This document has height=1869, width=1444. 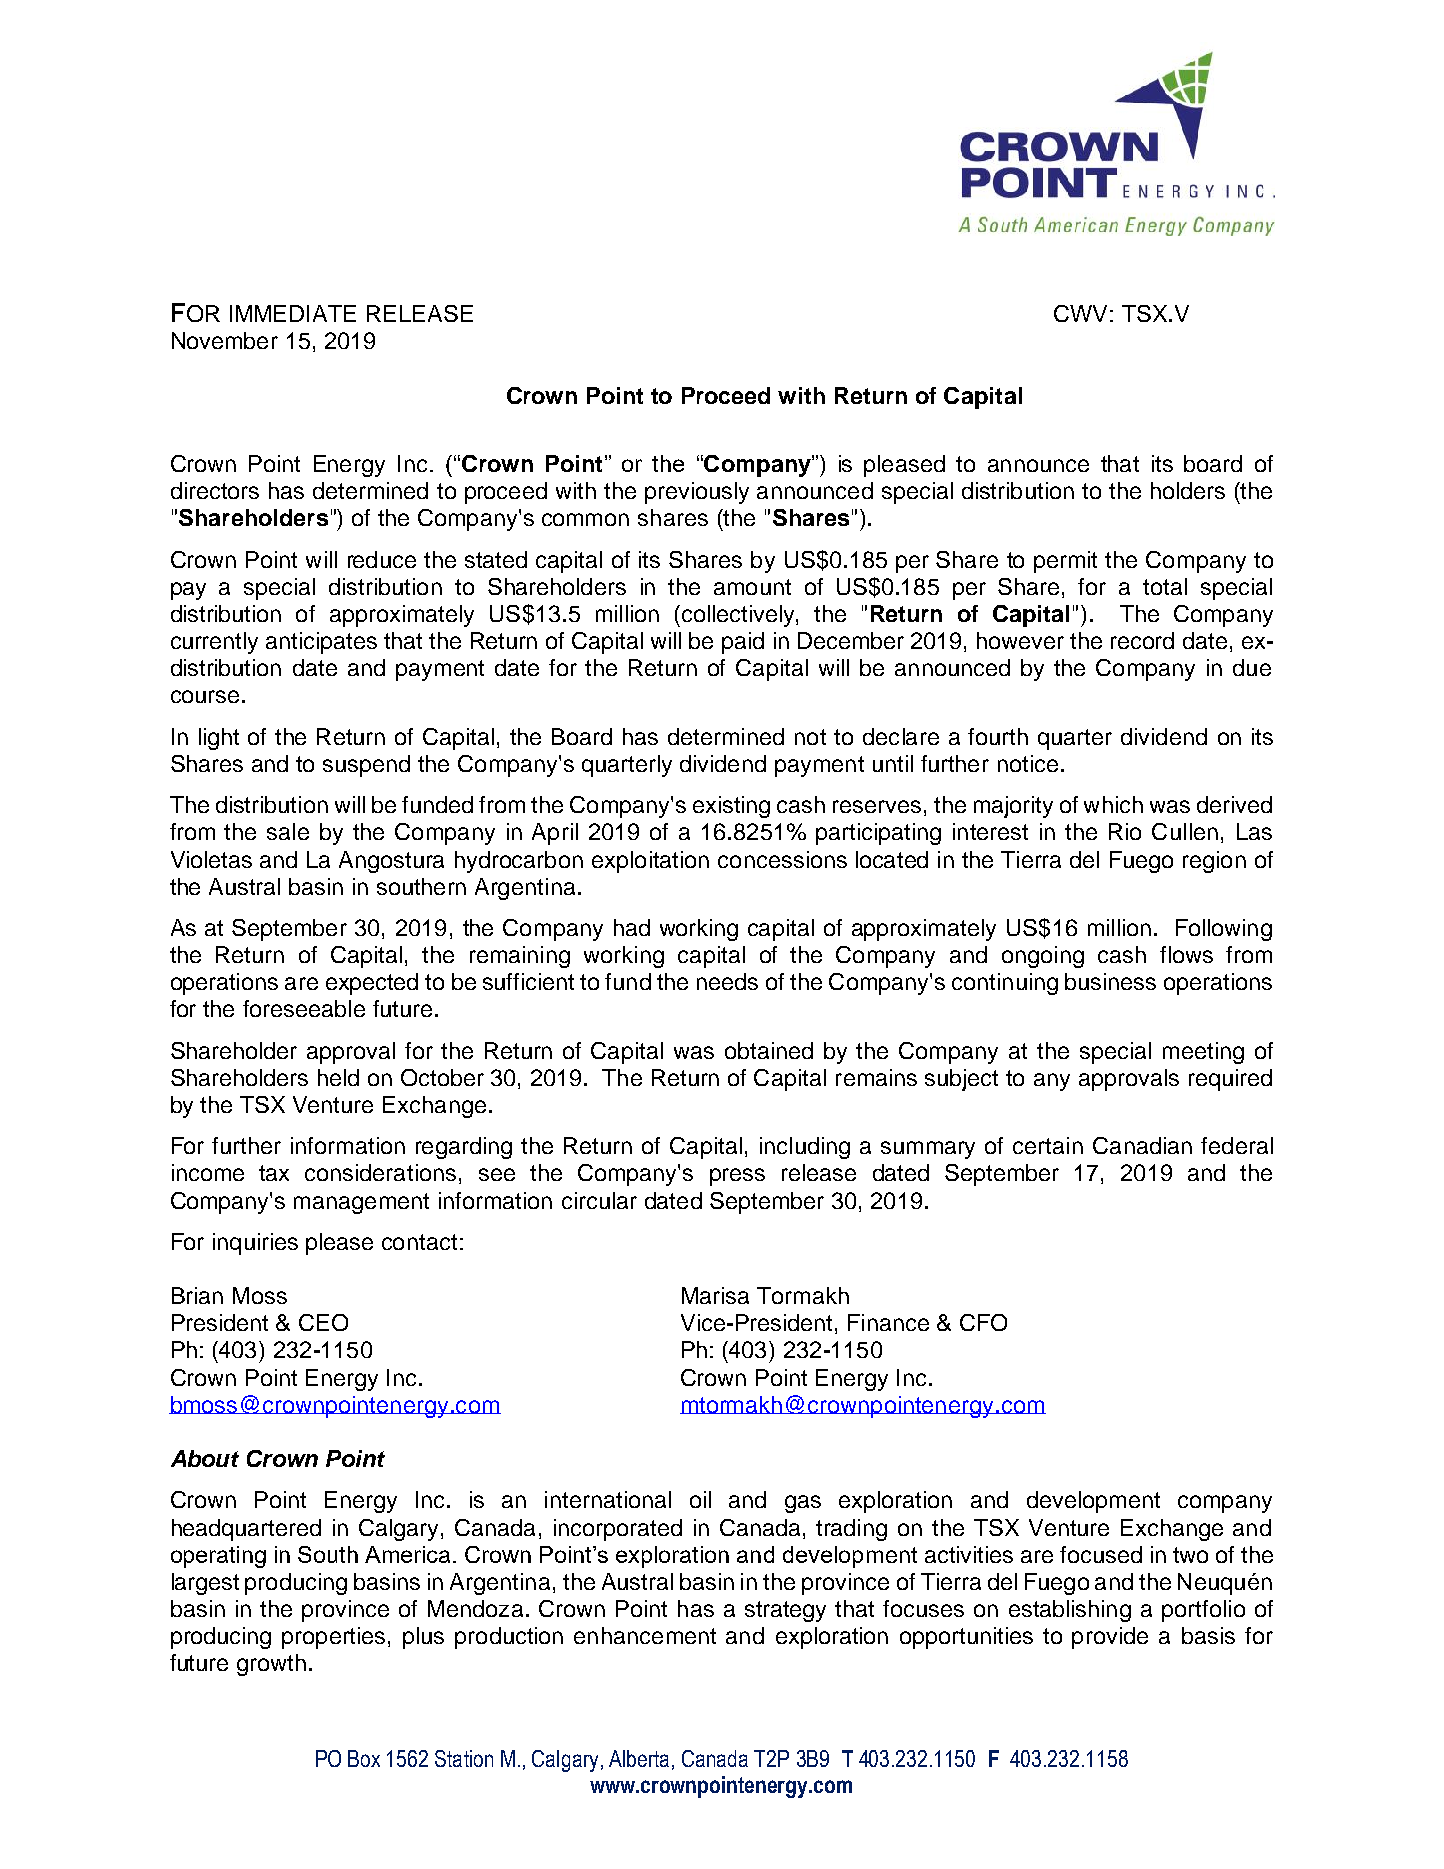 I want to click on permit, so click(x=1065, y=562).
